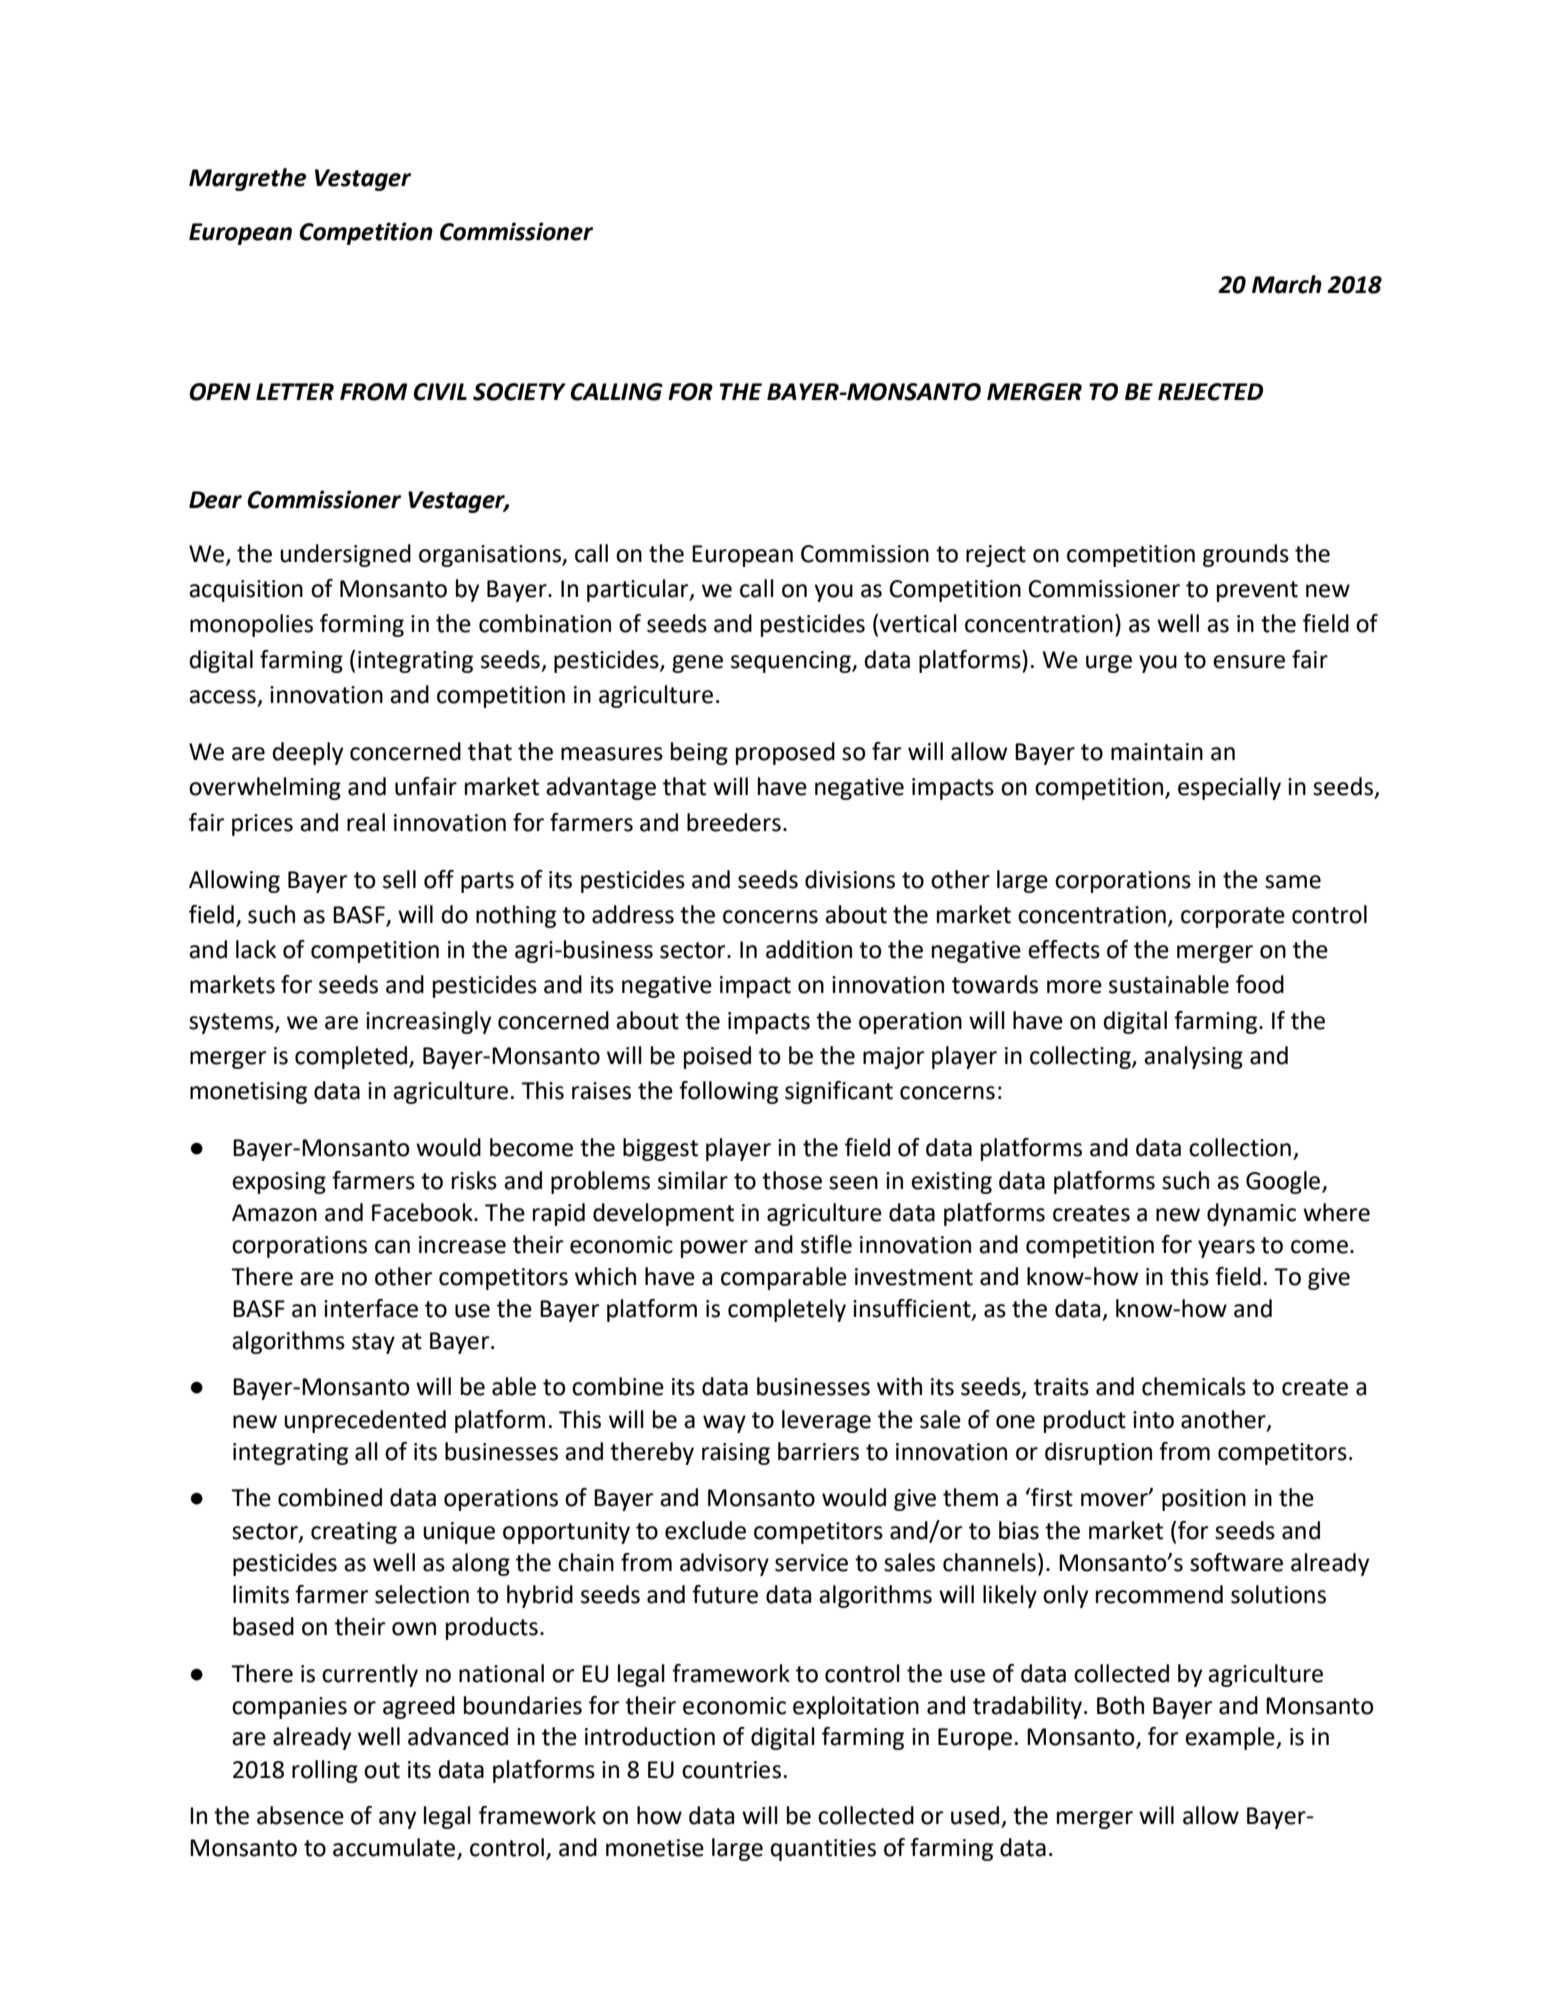  I want to click on real, so click(366, 822).
